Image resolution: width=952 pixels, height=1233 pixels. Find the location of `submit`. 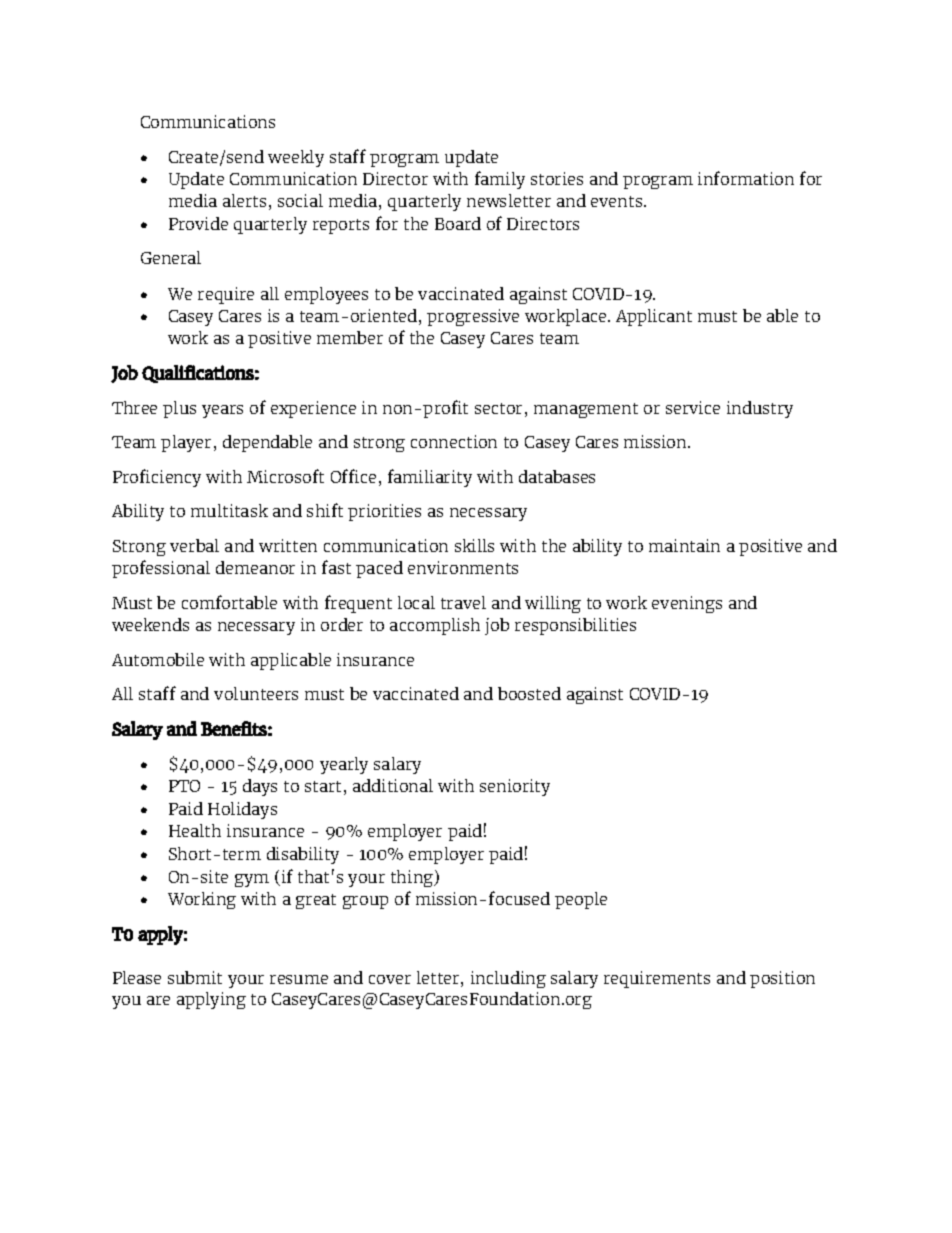

submit is located at coordinates (195, 977).
